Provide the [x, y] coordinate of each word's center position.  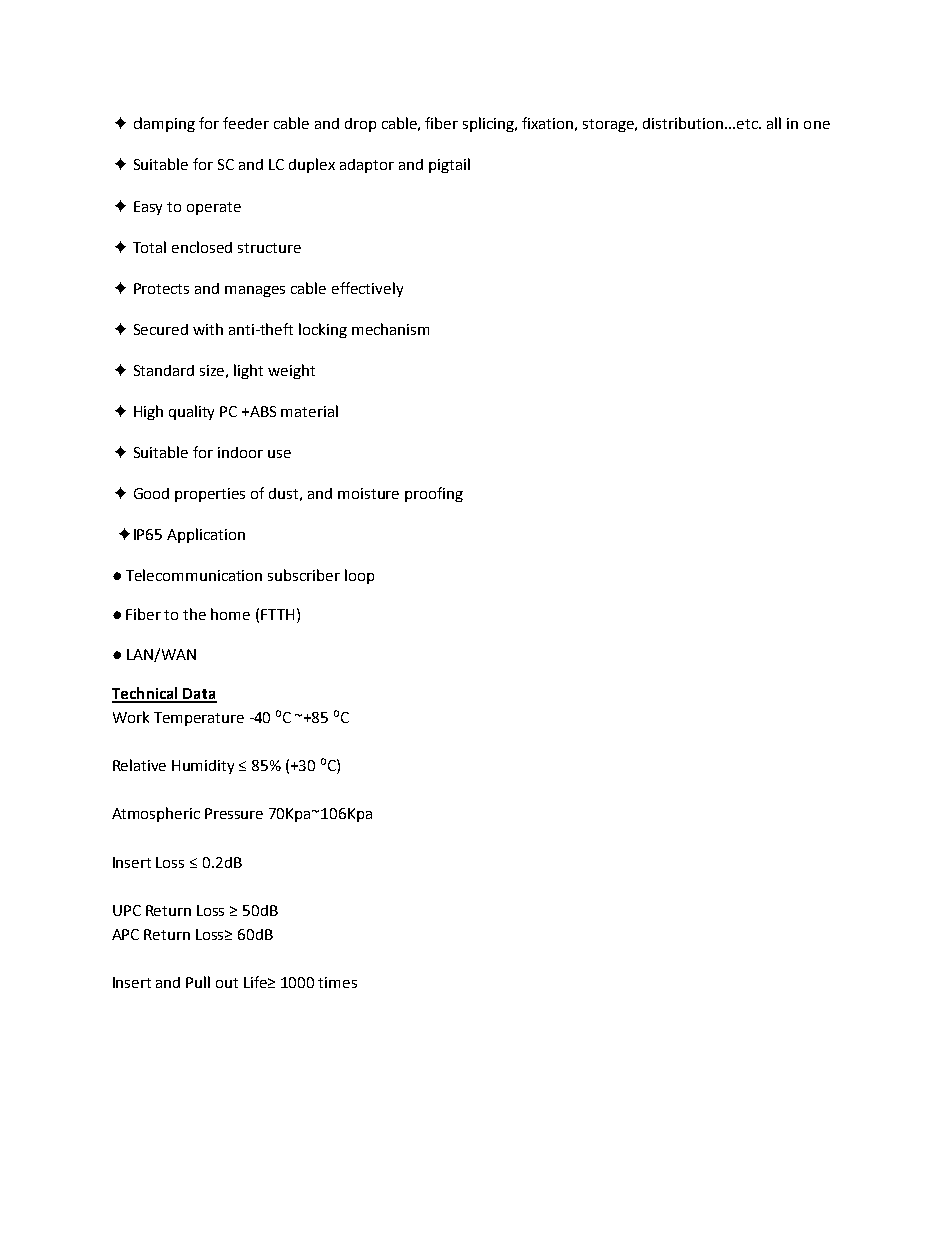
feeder [246, 123]
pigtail [449, 165]
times [337, 982]
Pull [198, 982]
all [774, 123]
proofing [434, 494]
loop [359, 576]
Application [206, 535]
